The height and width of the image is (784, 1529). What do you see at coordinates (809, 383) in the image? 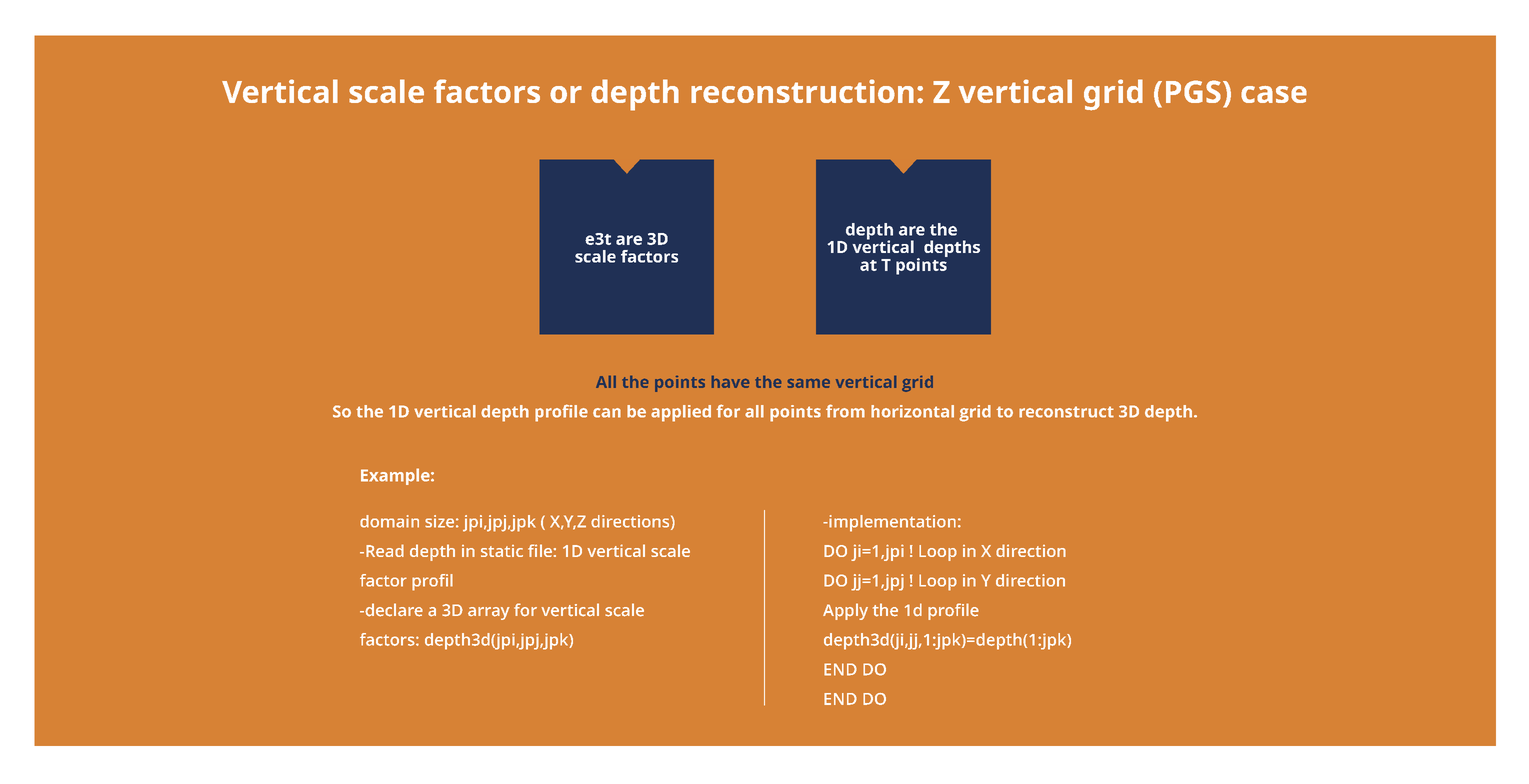
I see `same` at bounding box center [809, 383].
